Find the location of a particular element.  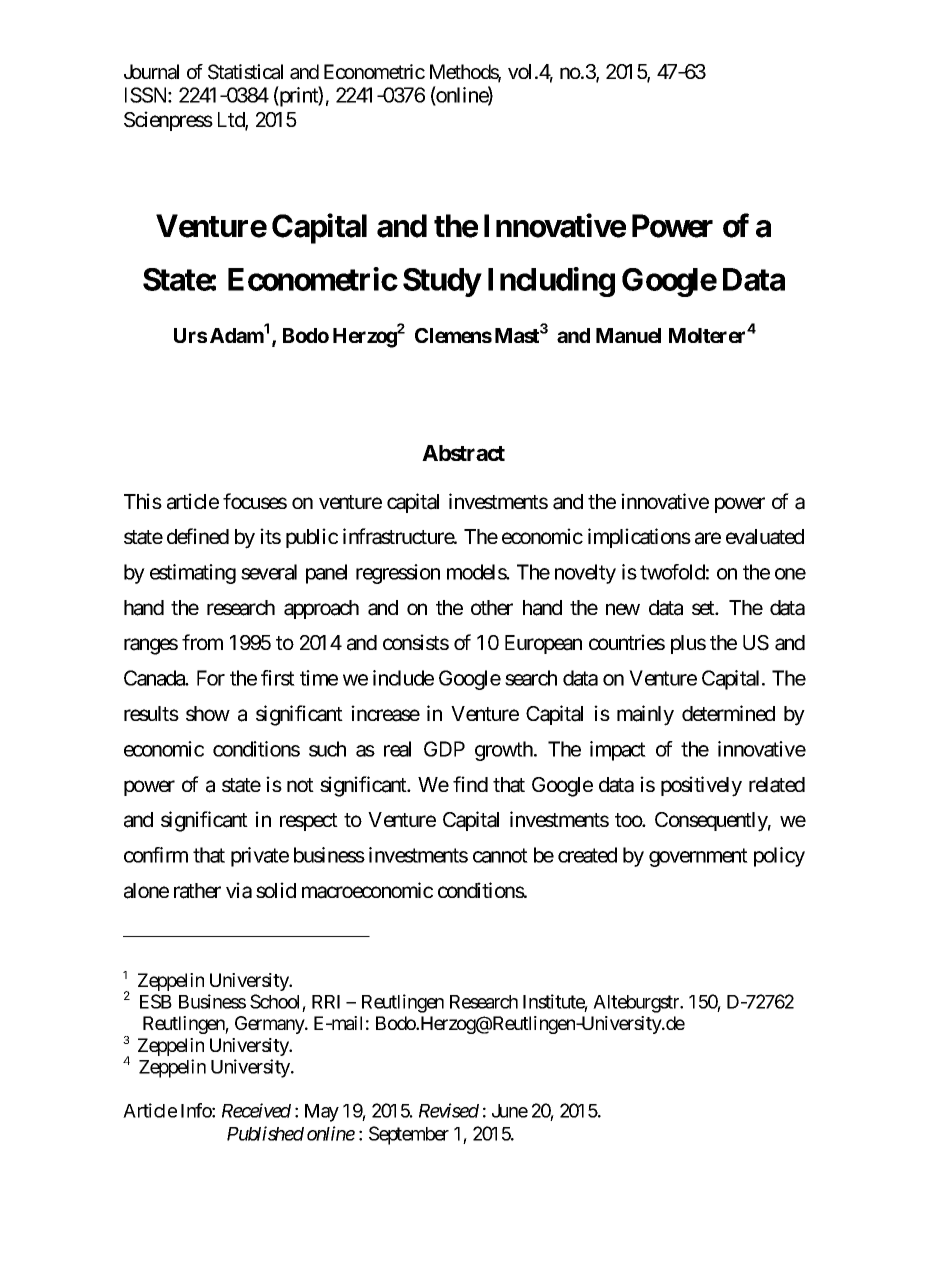

Revised is located at coordinates (449, 1110).
